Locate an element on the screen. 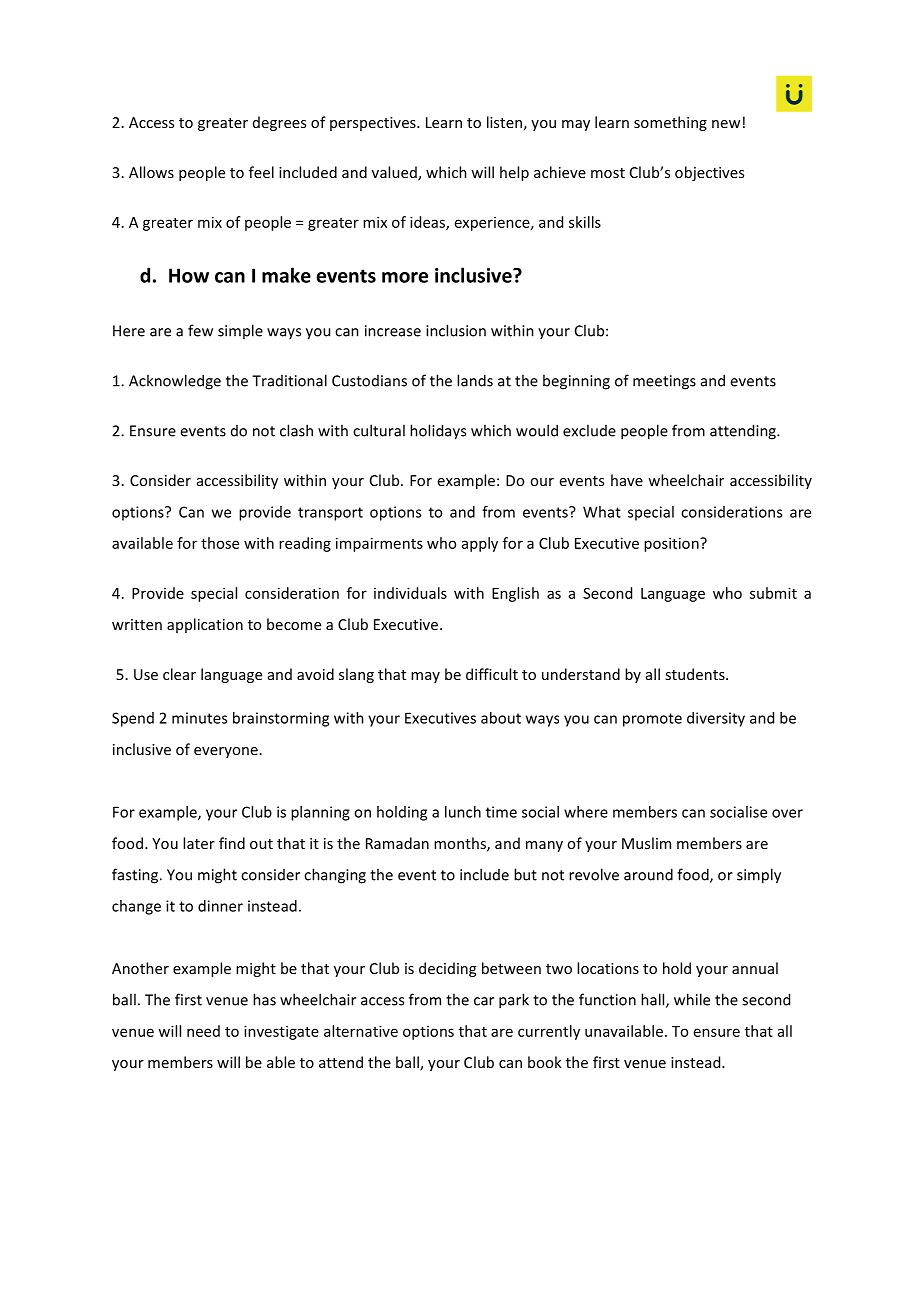 This screenshot has width=924, height=1308. help is located at coordinates (514, 173).
